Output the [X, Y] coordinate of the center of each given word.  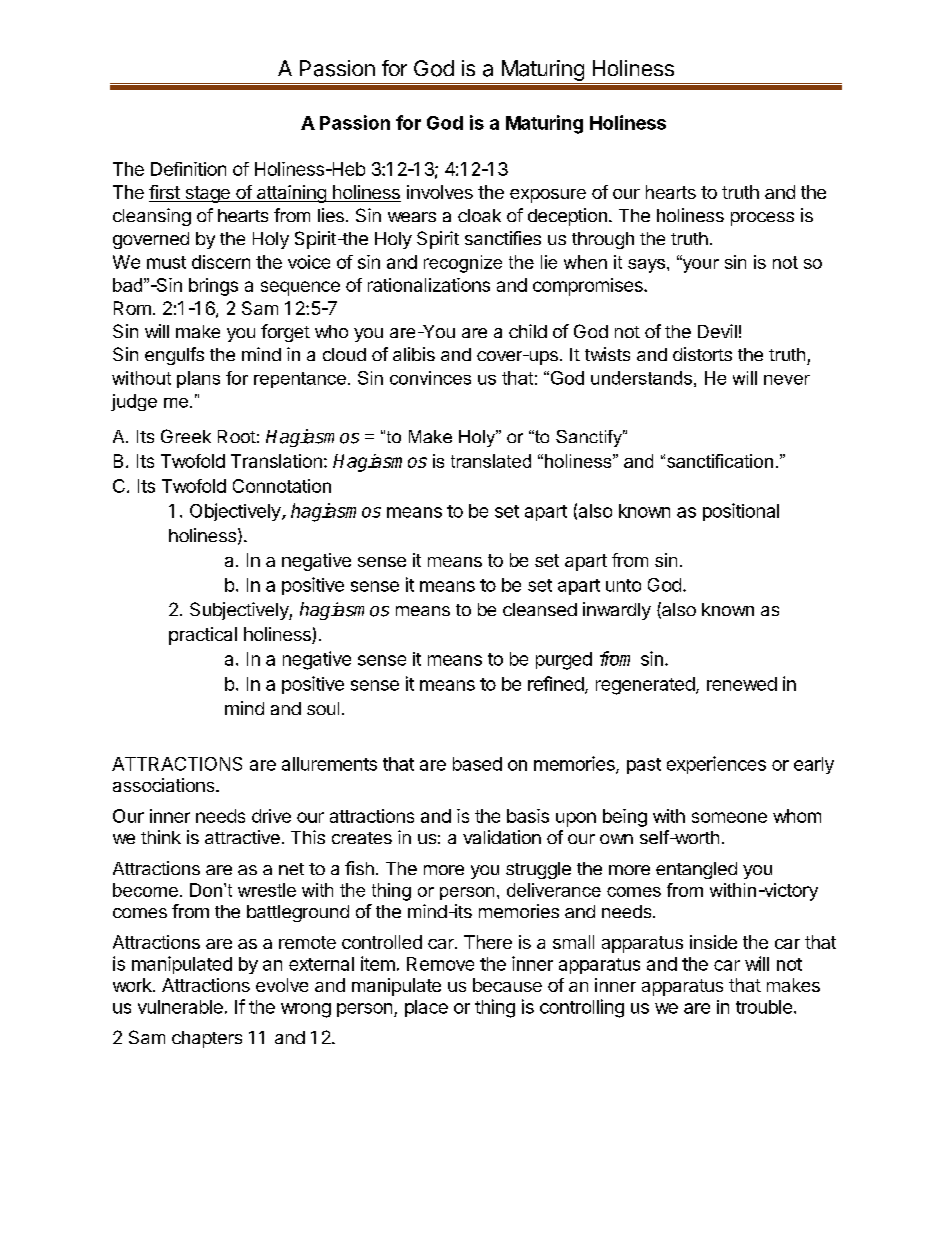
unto [623, 585]
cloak [479, 215]
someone [729, 817]
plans [198, 379]
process [762, 219]
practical [203, 636]
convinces [430, 378]
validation [502, 837]
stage [207, 194]
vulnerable [180, 1007]
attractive [242, 837]
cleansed [540, 609]
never [787, 380]
